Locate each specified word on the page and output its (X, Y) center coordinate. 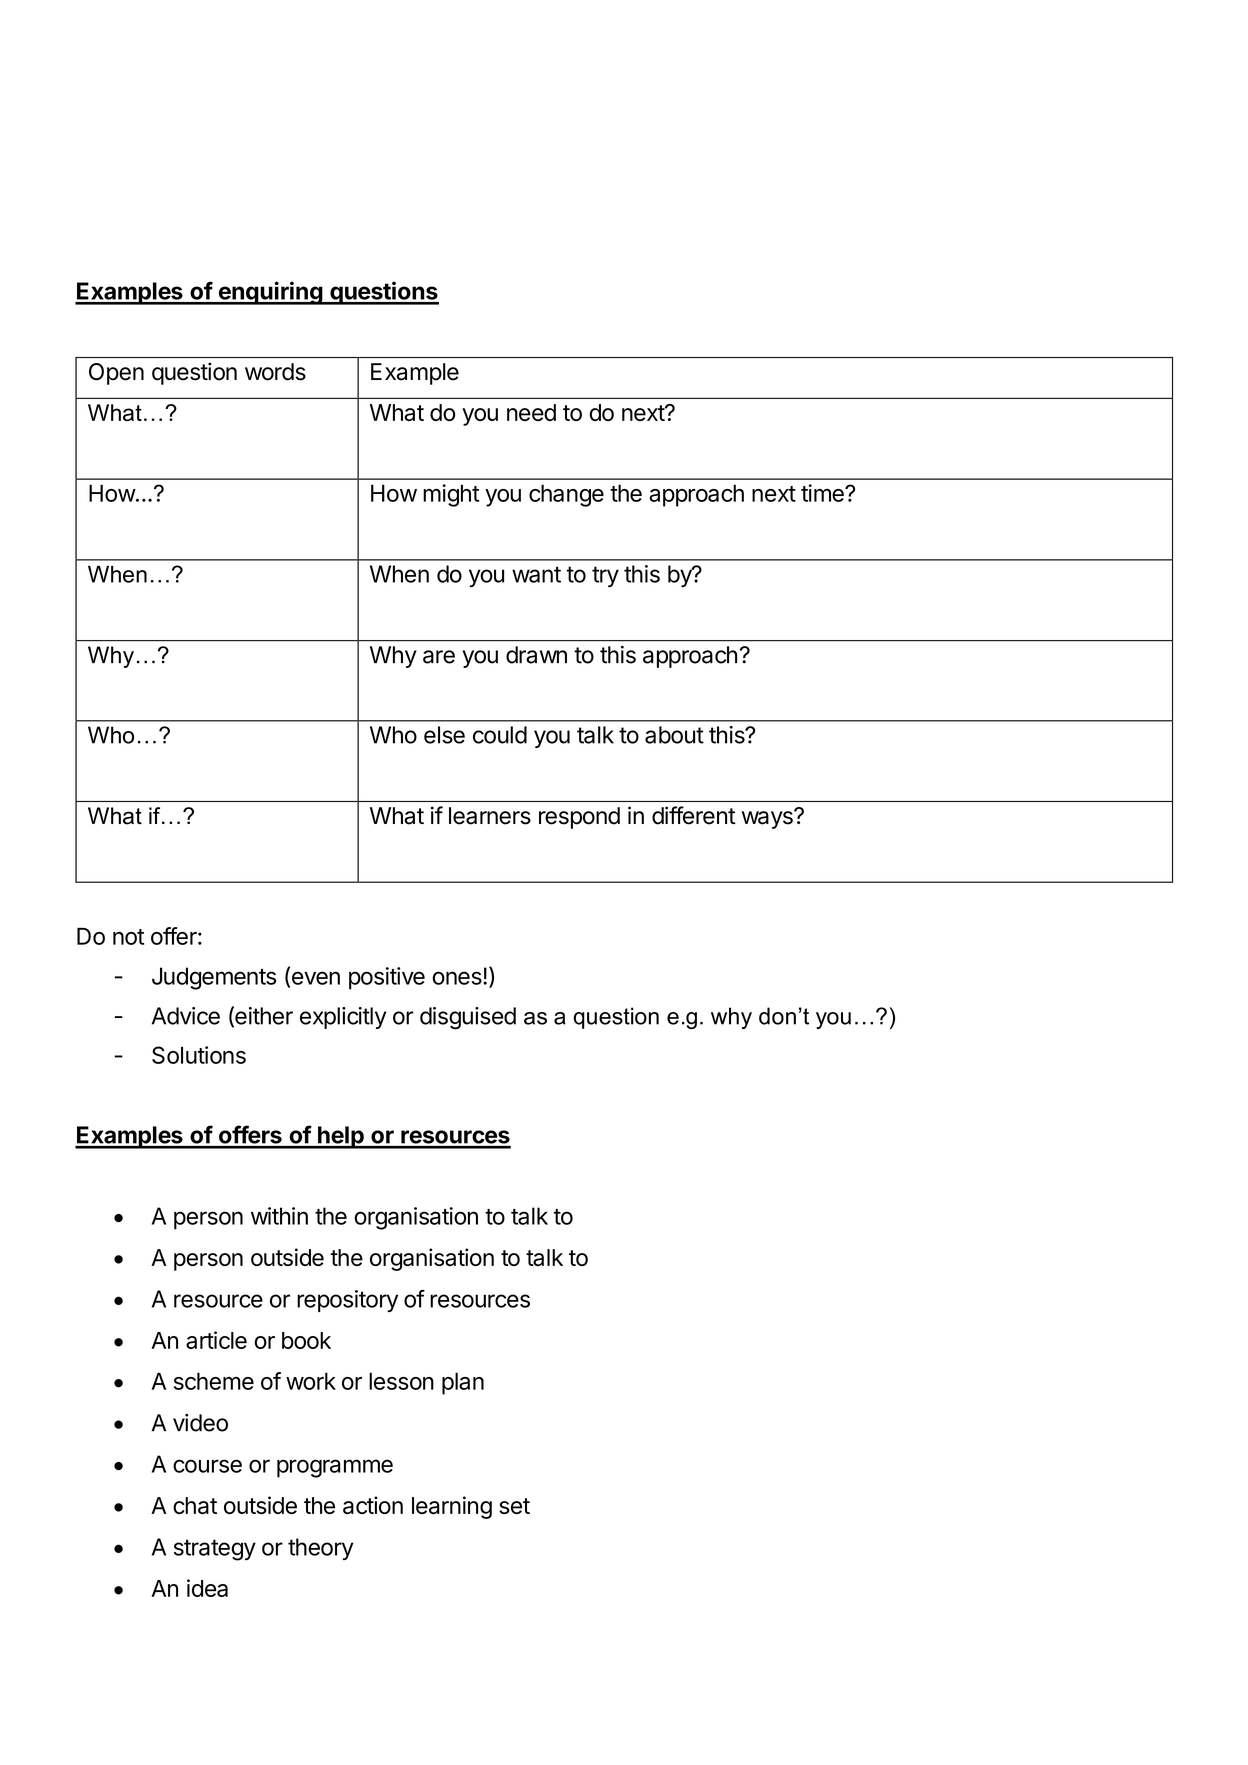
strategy (215, 1550)
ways (768, 819)
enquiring (270, 293)
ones (458, 978)
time (823, 493)
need (531, 412)
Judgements (214, 978)
